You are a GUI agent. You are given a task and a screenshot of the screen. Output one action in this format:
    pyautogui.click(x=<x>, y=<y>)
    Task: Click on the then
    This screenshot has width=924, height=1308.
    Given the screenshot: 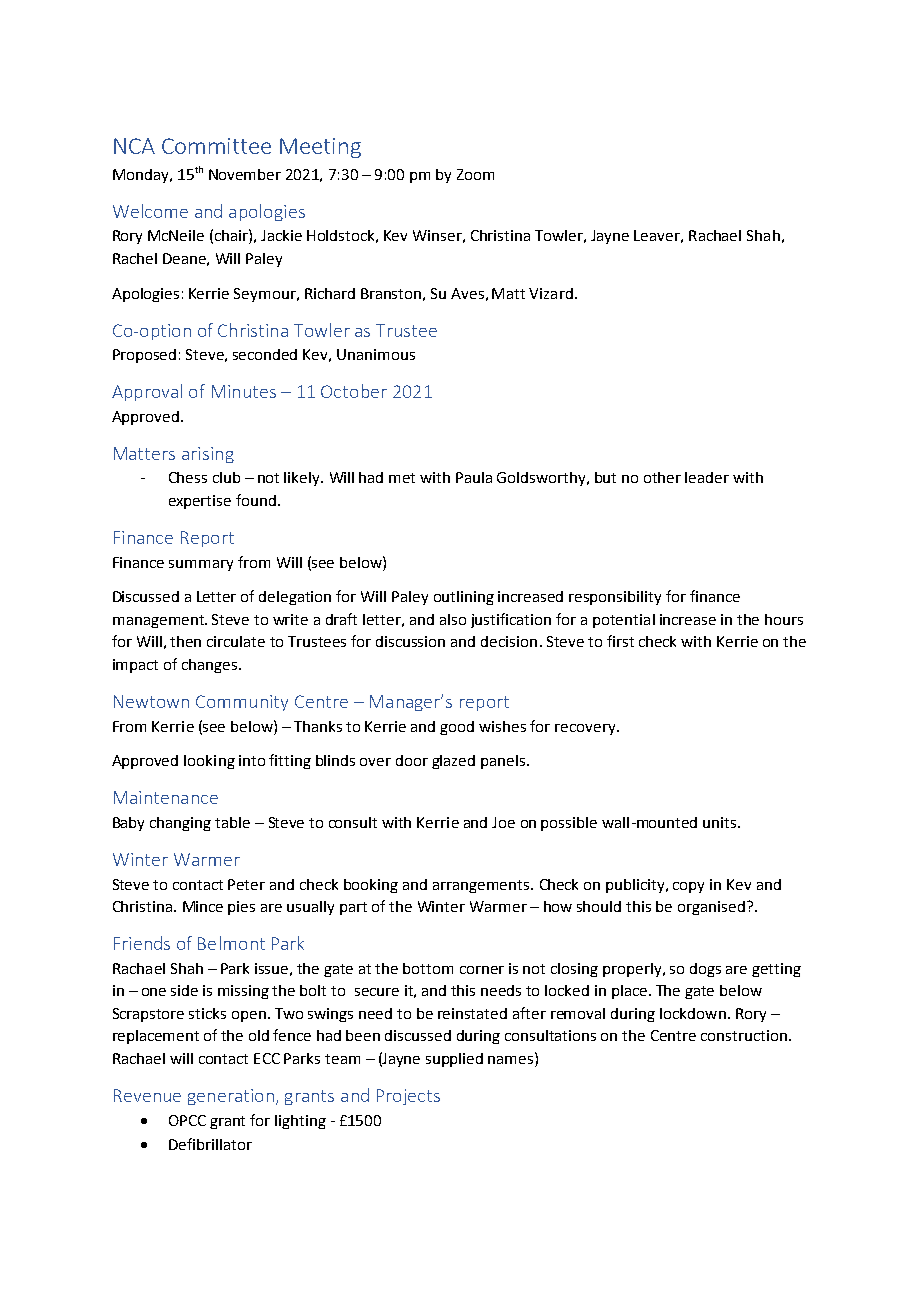 What is the action you would take?
    pyautogui.click(x=185, y=641)
